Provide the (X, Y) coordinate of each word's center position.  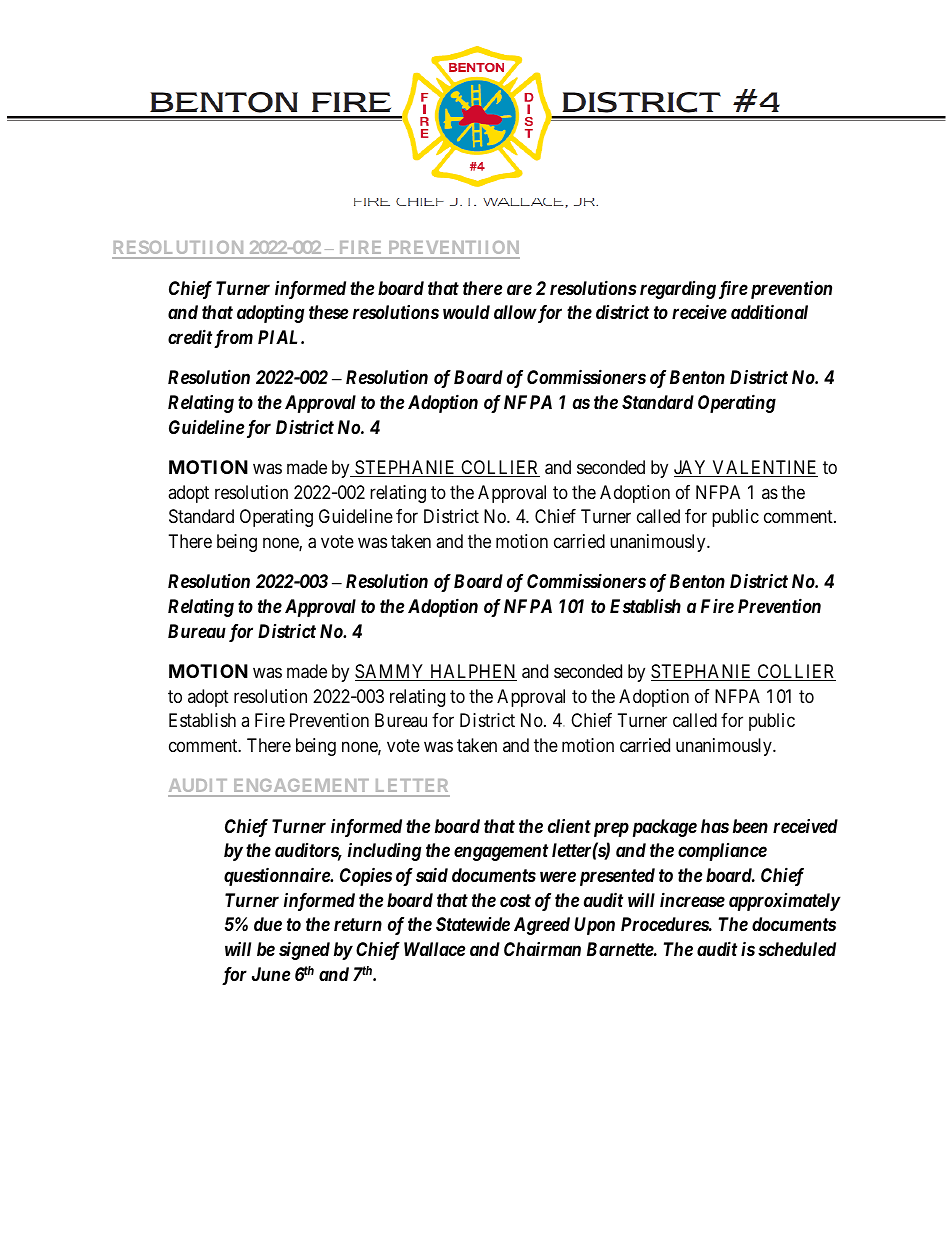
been (750, 826)
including (384, 851)
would (466, 312)
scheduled (797, 949)
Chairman (542, 949)
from (233, 339)
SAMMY (391, 672)
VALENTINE (764, 468)
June (271, 974)
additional (769, 311)
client (569, 826)
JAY (692, 468)
